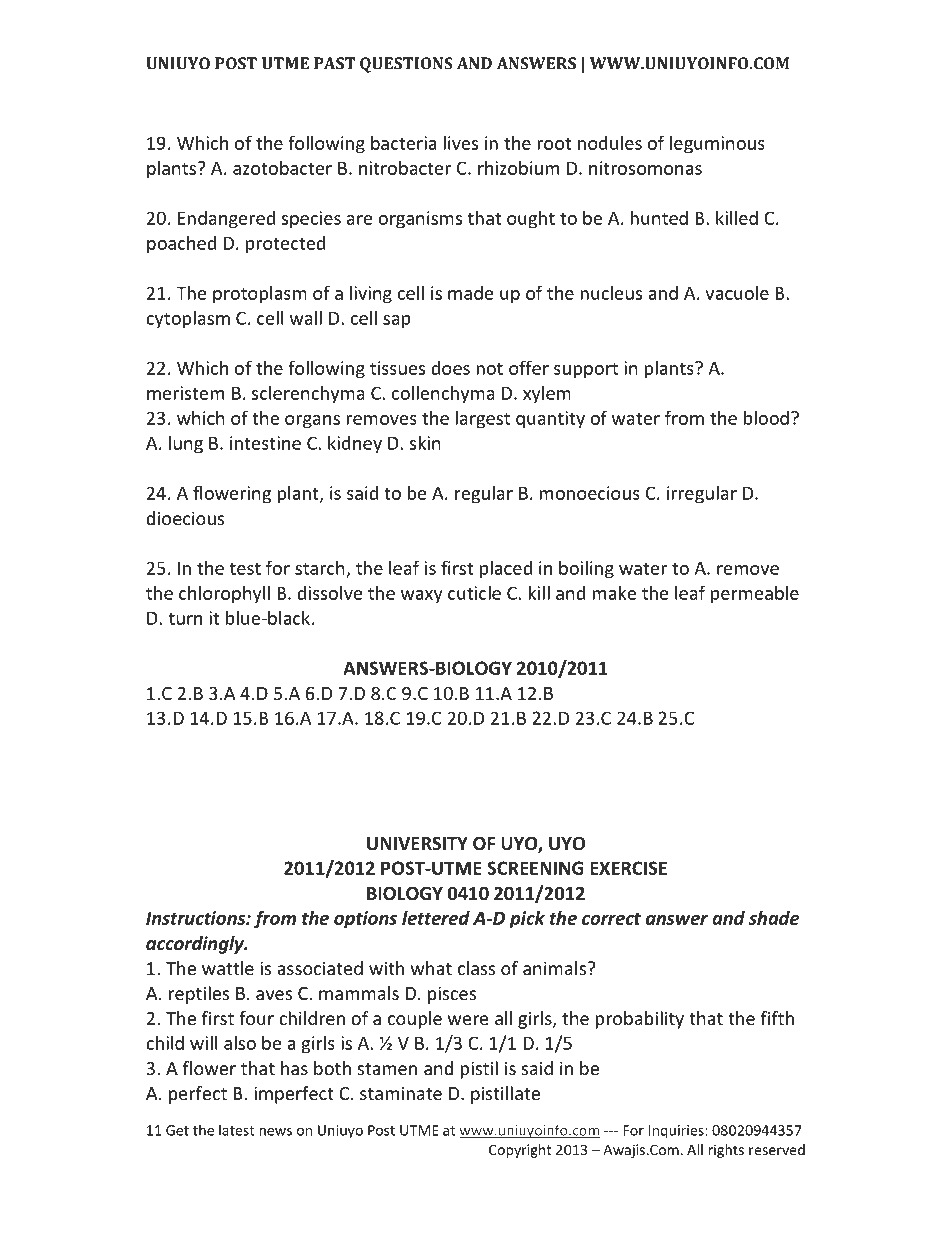 This image has height=1233, width=952. I want to click on permeable, so click(755, 594).
